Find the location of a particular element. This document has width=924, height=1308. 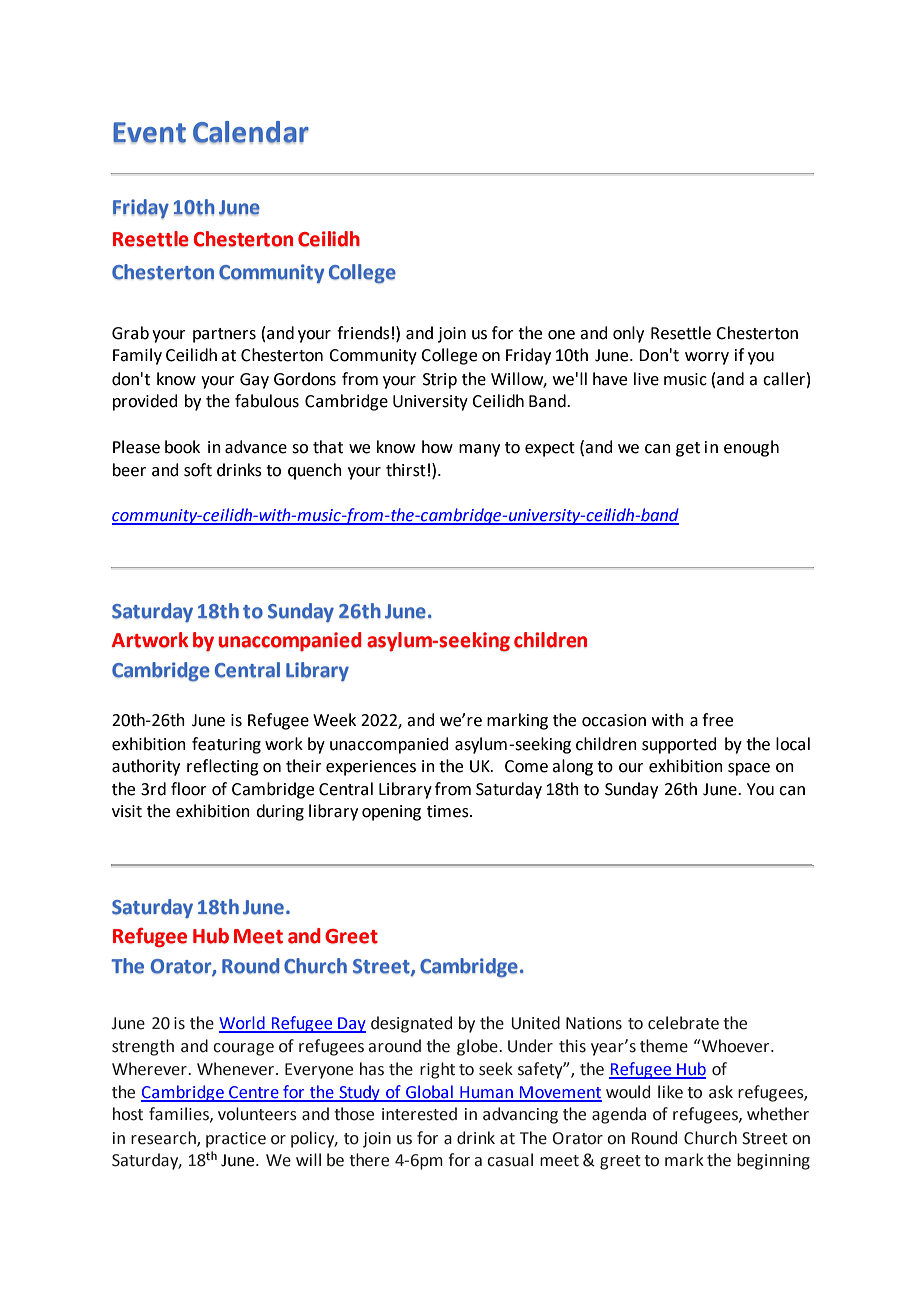

space is located at coordinates (749, 769).
